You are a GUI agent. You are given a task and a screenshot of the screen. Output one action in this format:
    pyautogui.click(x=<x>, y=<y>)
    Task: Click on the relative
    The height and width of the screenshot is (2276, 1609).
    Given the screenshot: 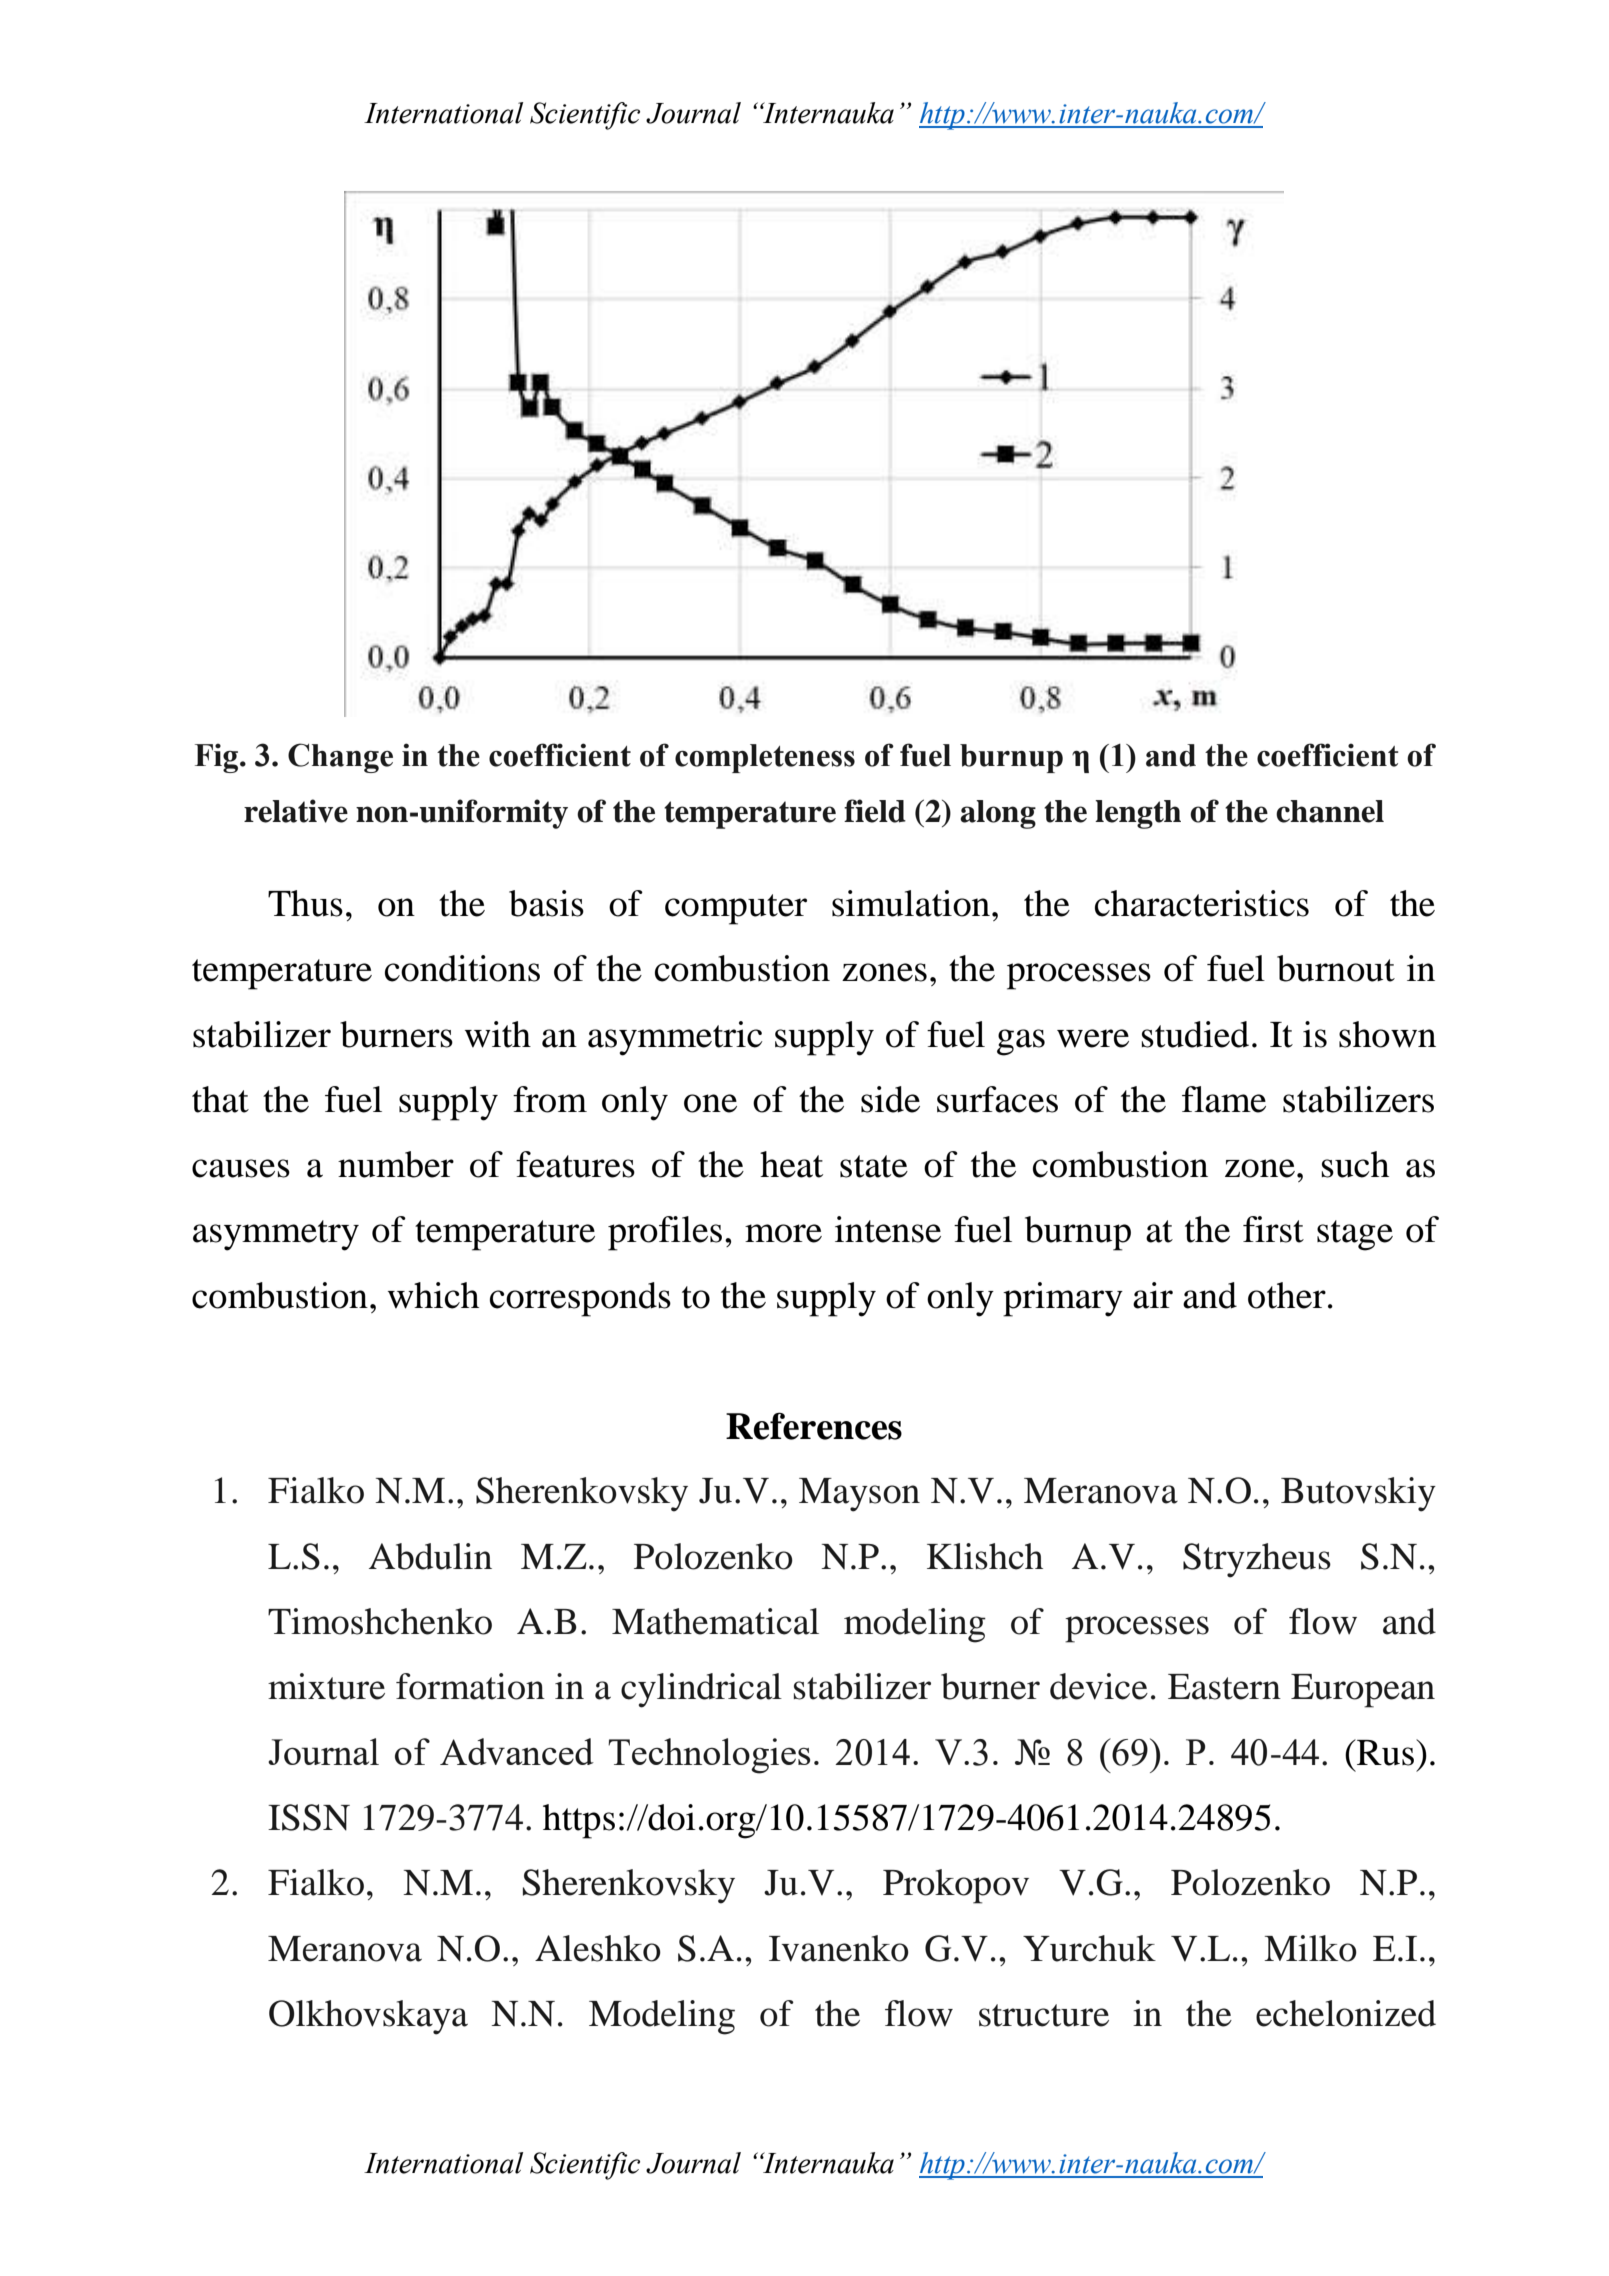 What is the action you would take?
    pyautogui.click(x=296, y=811)
